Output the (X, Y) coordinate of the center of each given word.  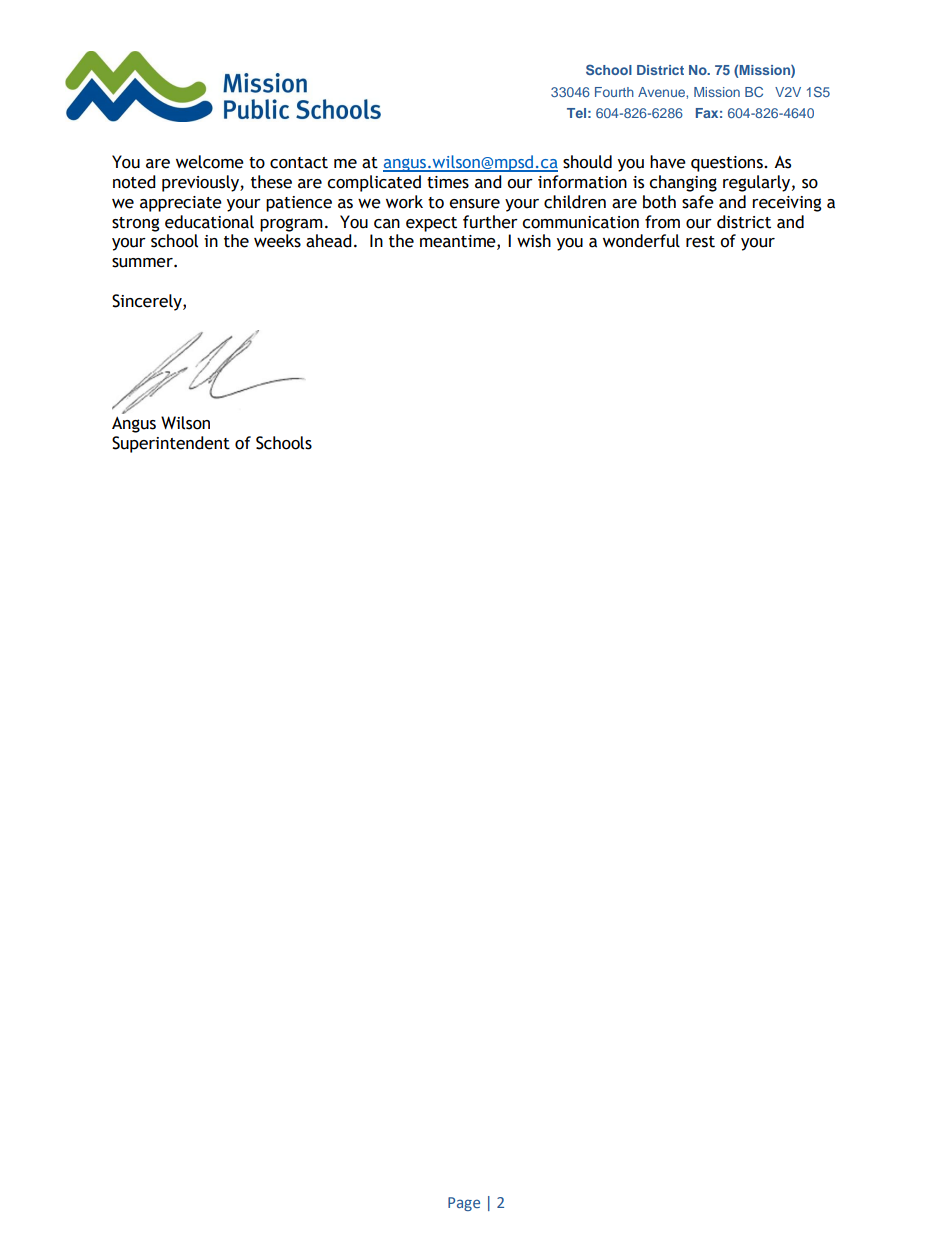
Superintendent (171, 444)
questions (728, 164)
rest (700, 242)
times (448, 182)
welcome (210, 162)
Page (464, 1204)
